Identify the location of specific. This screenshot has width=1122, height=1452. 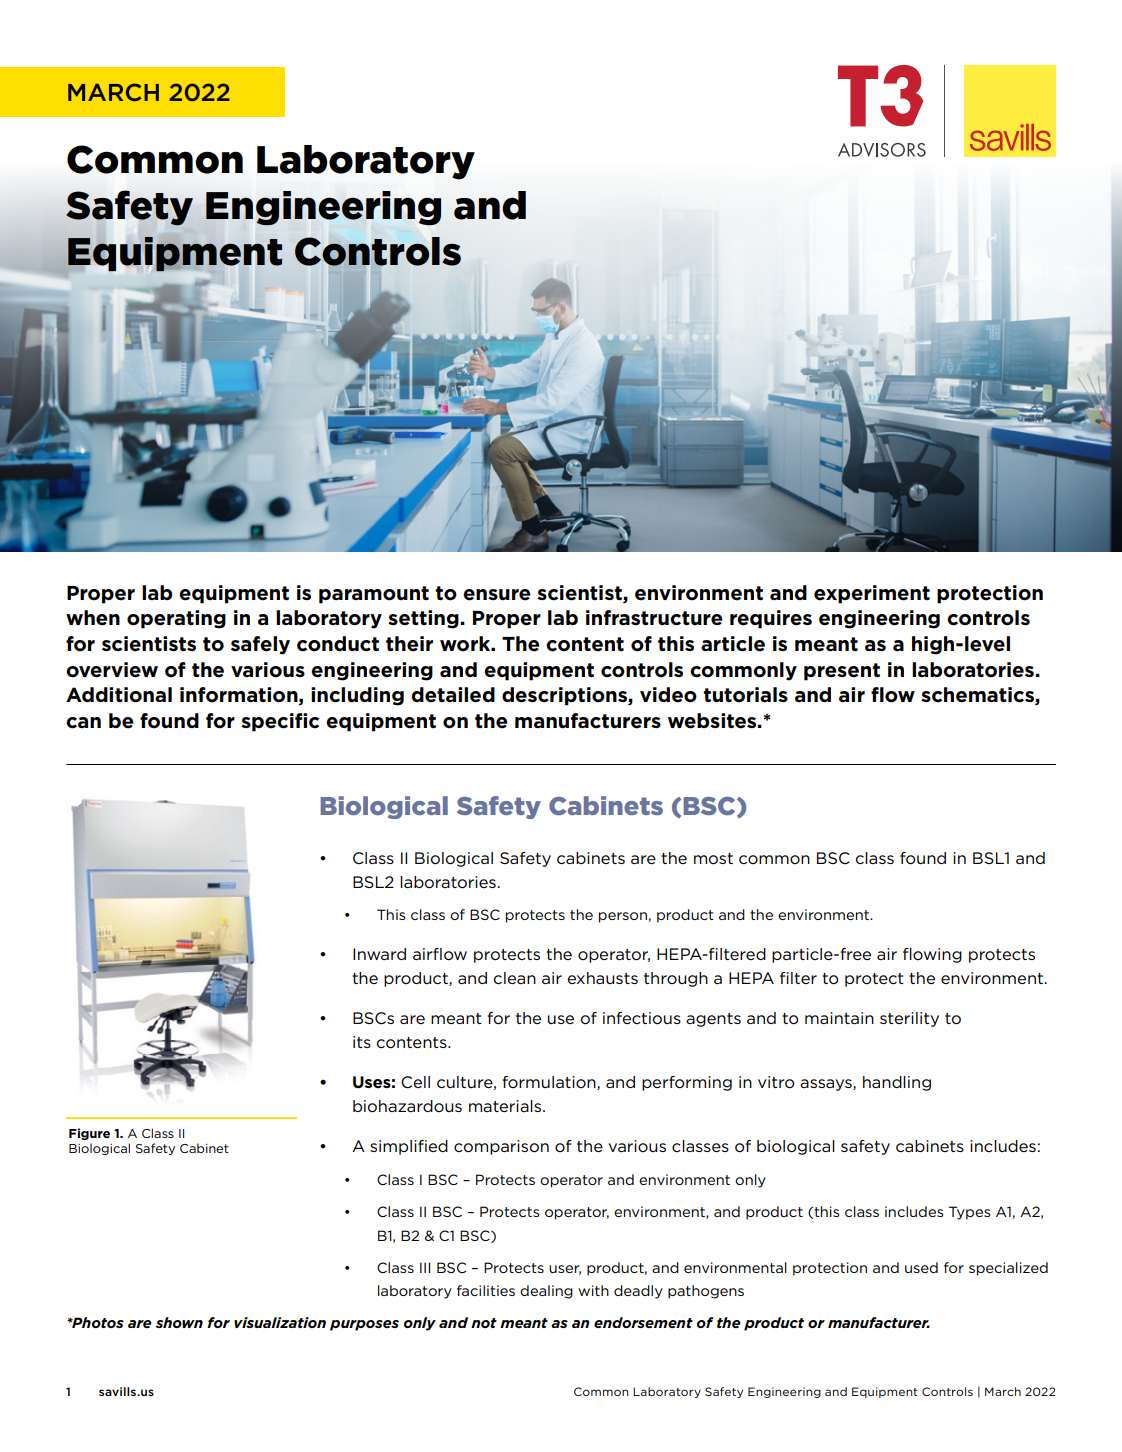
(280, 722).
